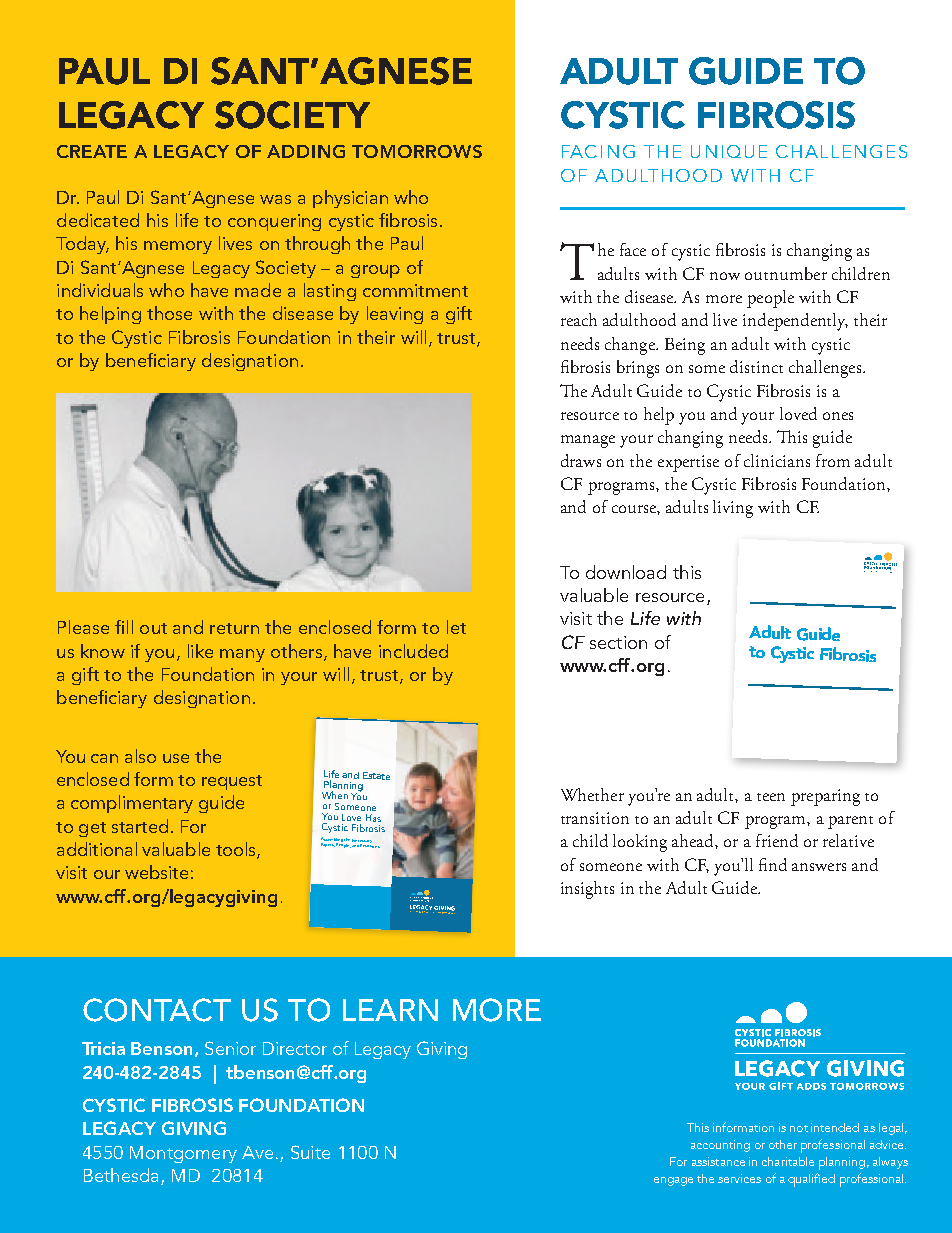  I want to click on friend, so click(777, 840).
